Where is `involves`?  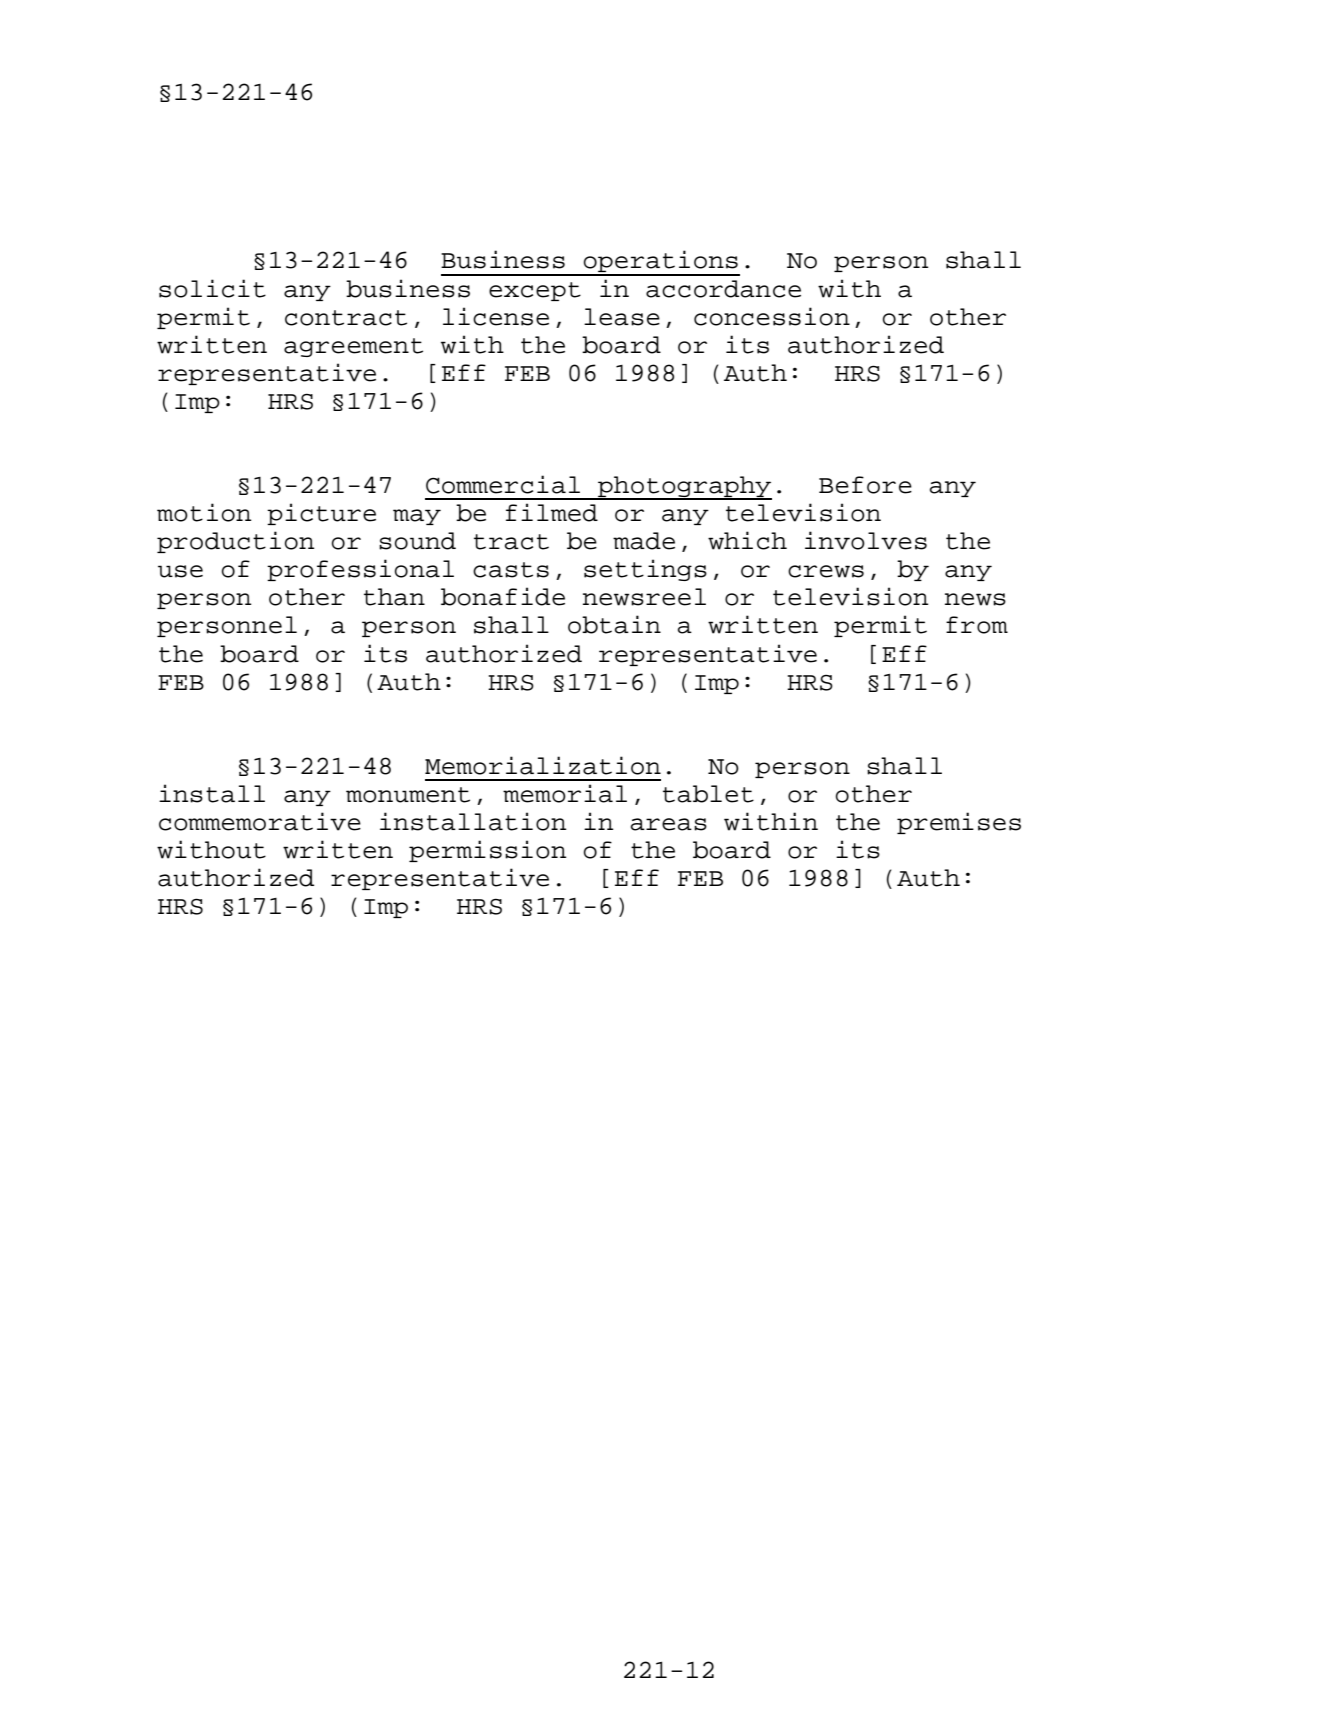
involves is located at coordinates (866, 540).
